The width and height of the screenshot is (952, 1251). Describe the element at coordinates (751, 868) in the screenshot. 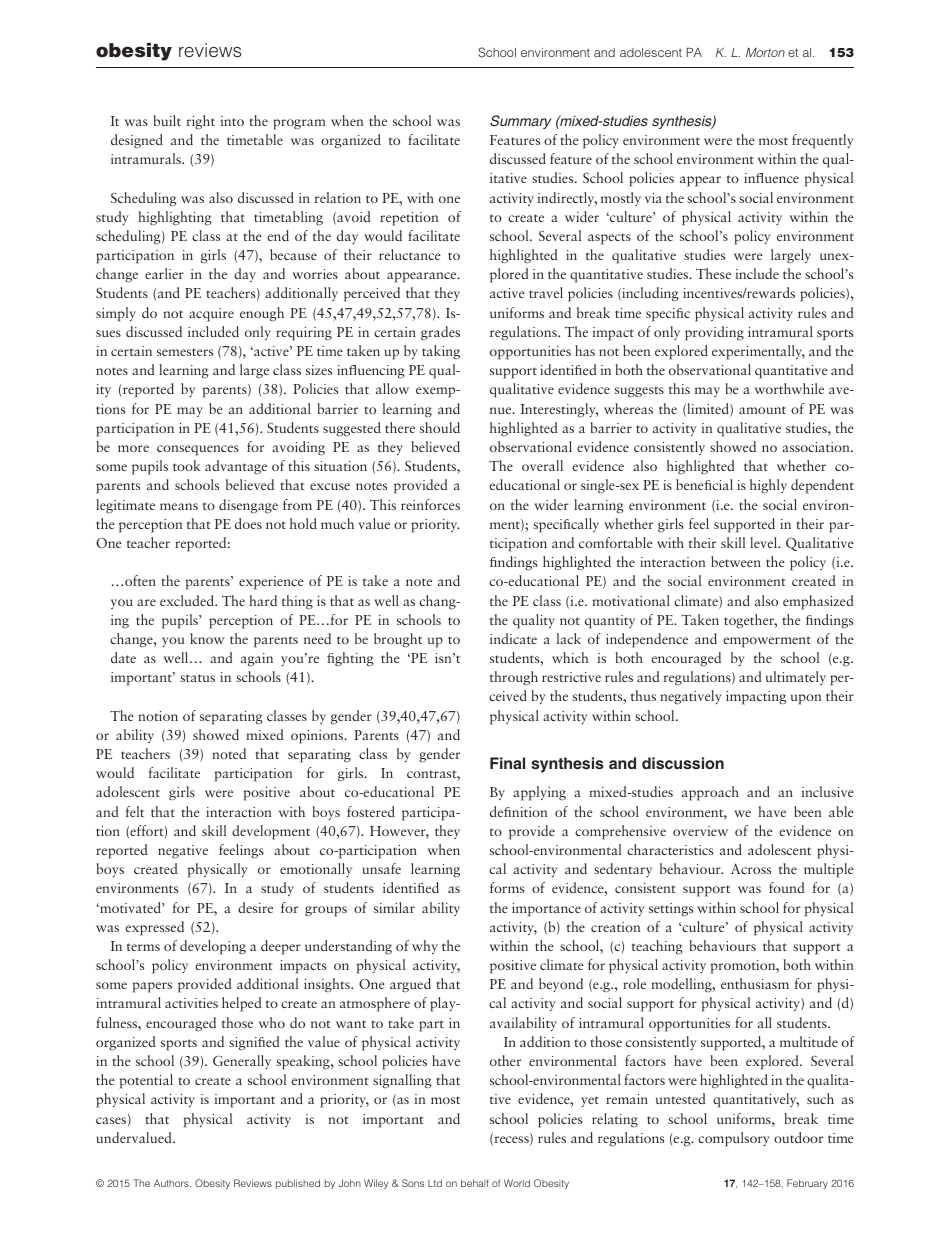

I see `Across` at that location.
